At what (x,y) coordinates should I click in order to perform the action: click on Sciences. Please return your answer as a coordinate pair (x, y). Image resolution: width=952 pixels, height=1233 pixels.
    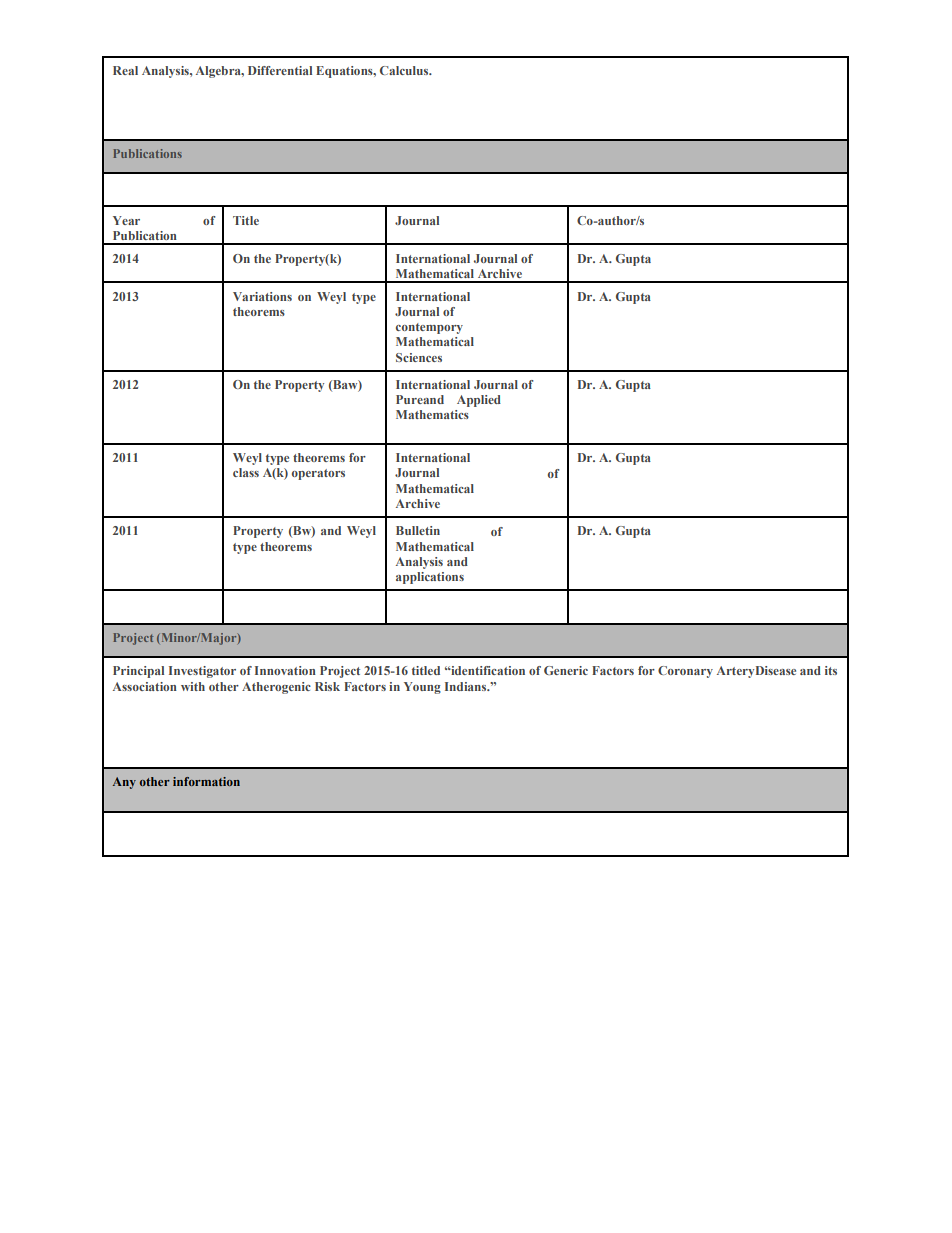
    Looking at the image, I should click on (419, 357).
